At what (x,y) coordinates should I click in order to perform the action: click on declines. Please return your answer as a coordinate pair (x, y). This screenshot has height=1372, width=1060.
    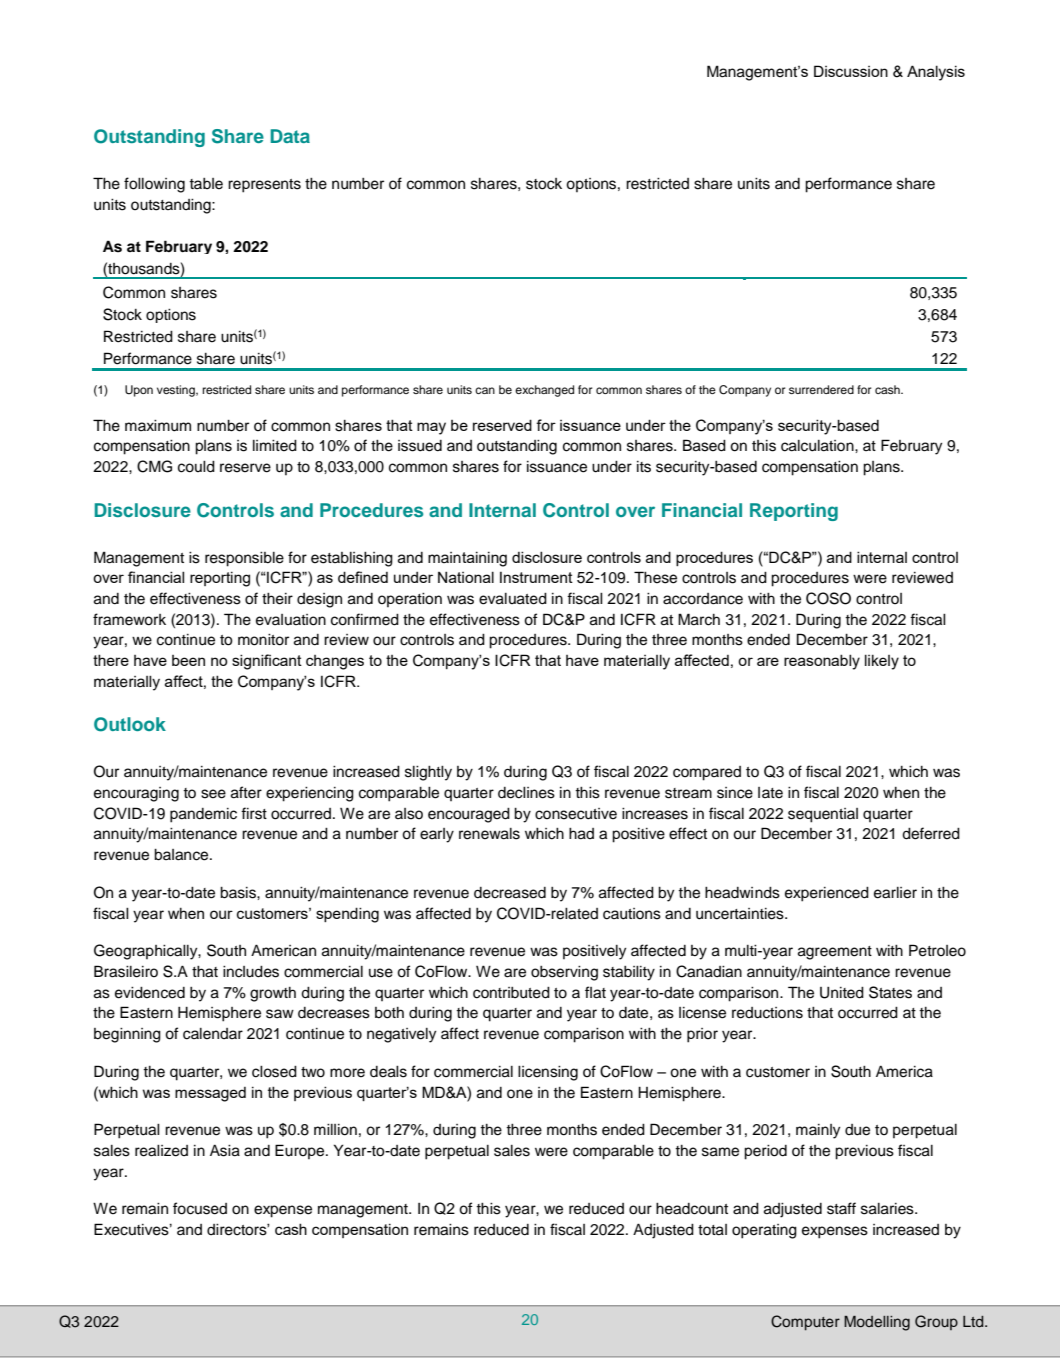
    Looking at the image, I should click on (526, 793).
